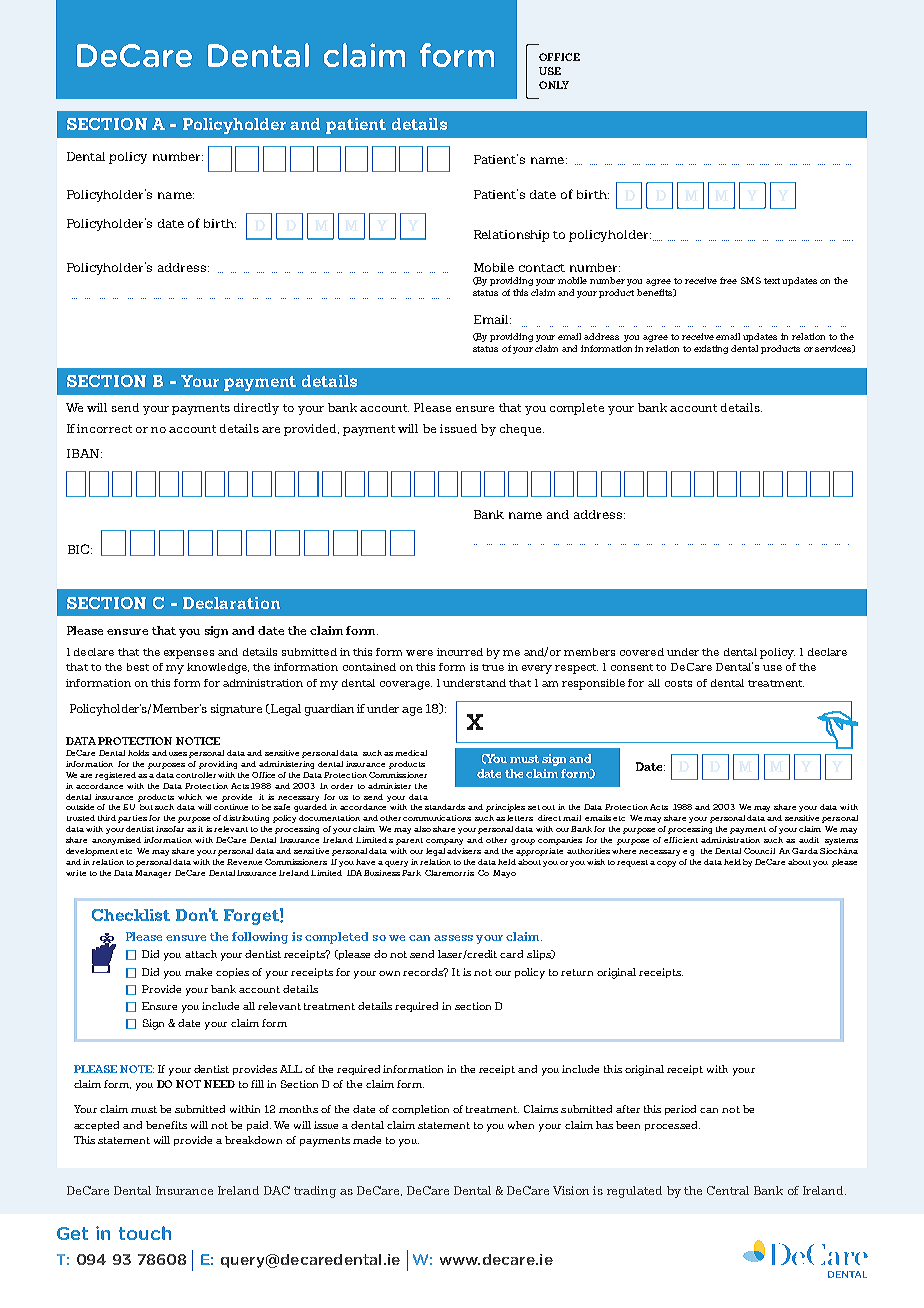 The width and height of the screenshot is (924, 1308). What do you see at coordinates (728, 1190) in the screenshot?
I see `Central` at bounding box center [728, 1190].
